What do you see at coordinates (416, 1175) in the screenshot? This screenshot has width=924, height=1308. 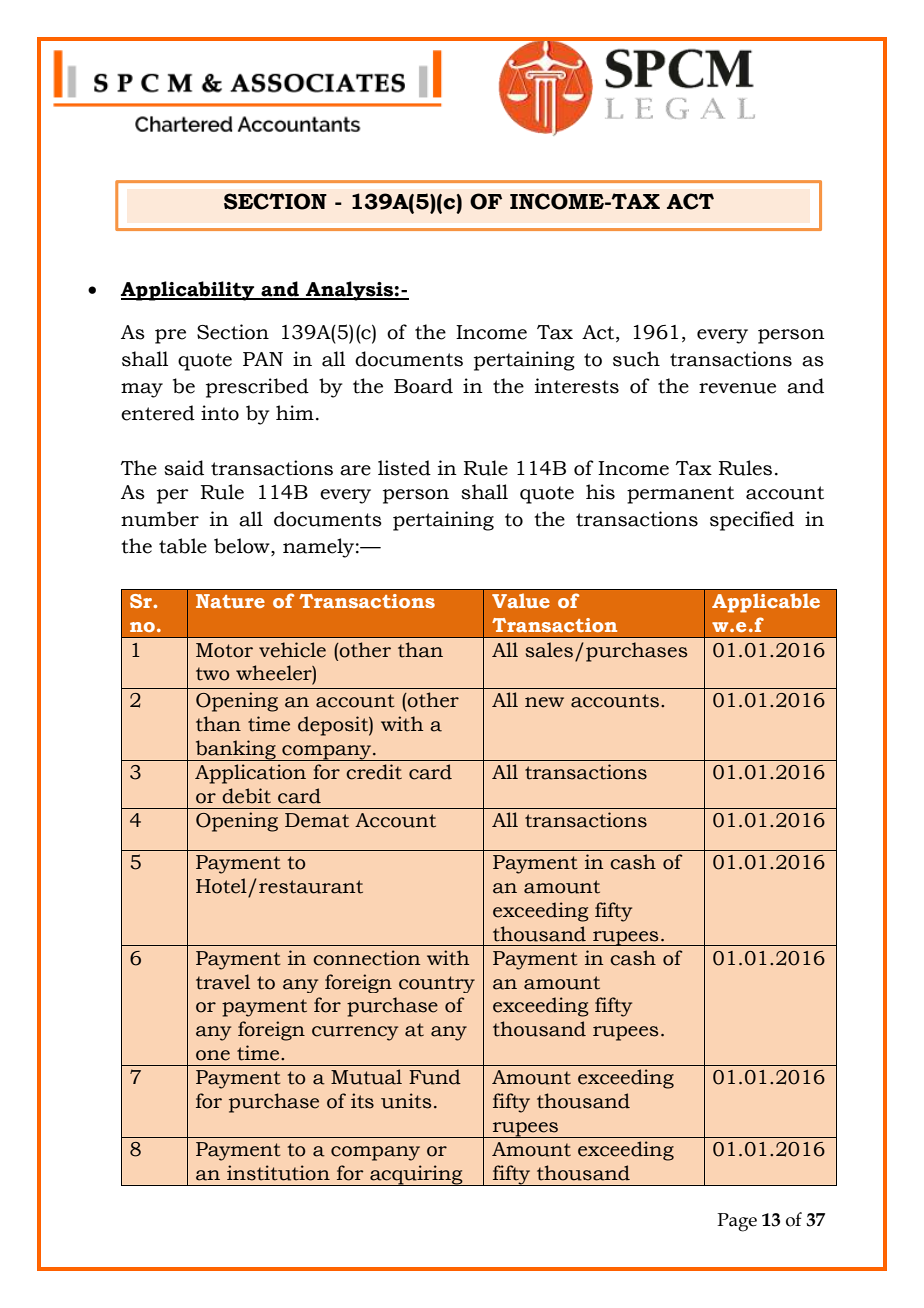 I see `acquiring` at bounding box center [416, 1175].
